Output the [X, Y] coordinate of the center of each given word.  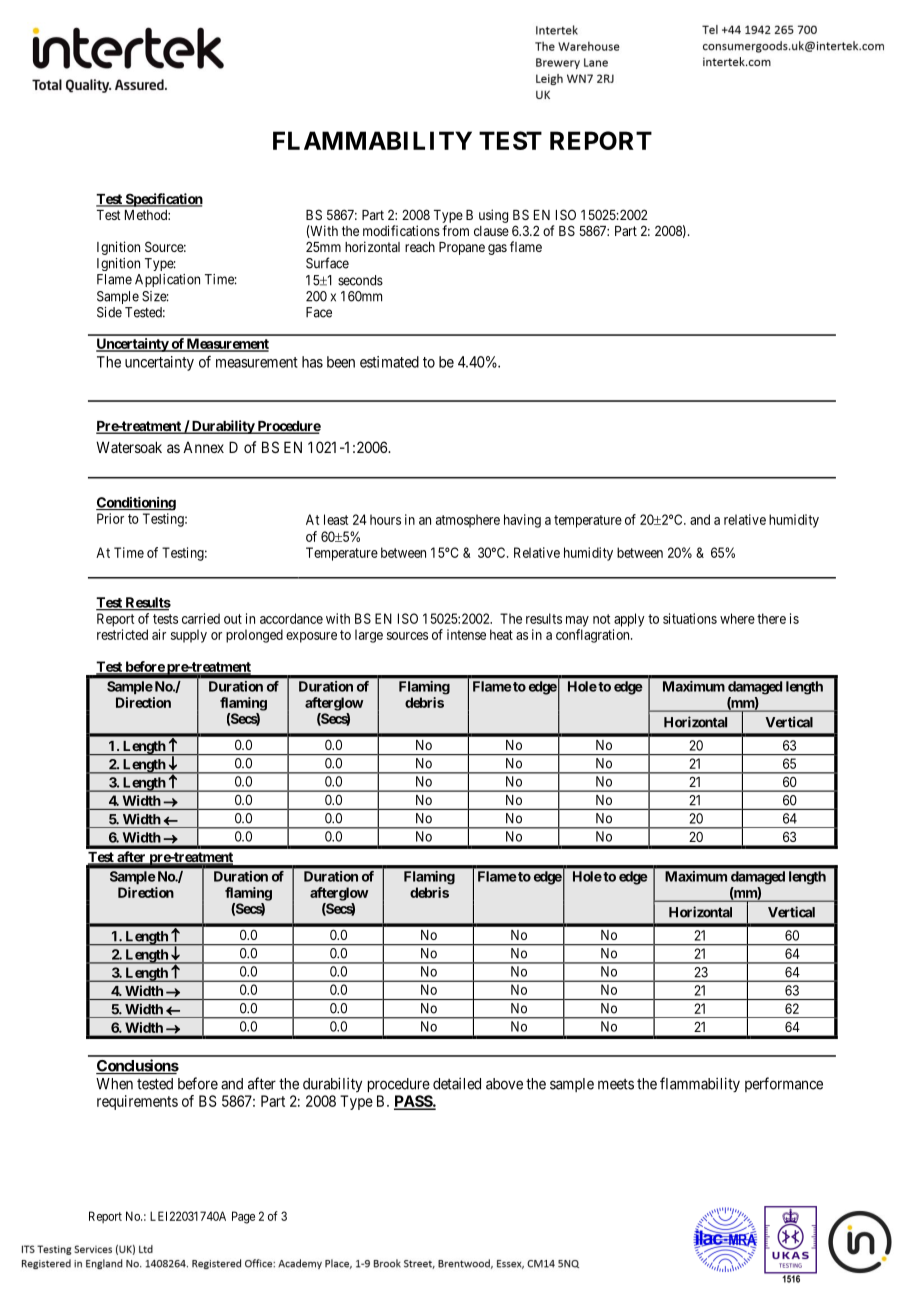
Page [243, 1217]
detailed [457, 1083]
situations [690, 618]
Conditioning [136, 504]
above [504, 1084]
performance [784, 1084]
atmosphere [468, 521]
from [455, 230]
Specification [163, 200]
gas [497, 249]
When [114, 1084]
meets [616, 1084]
